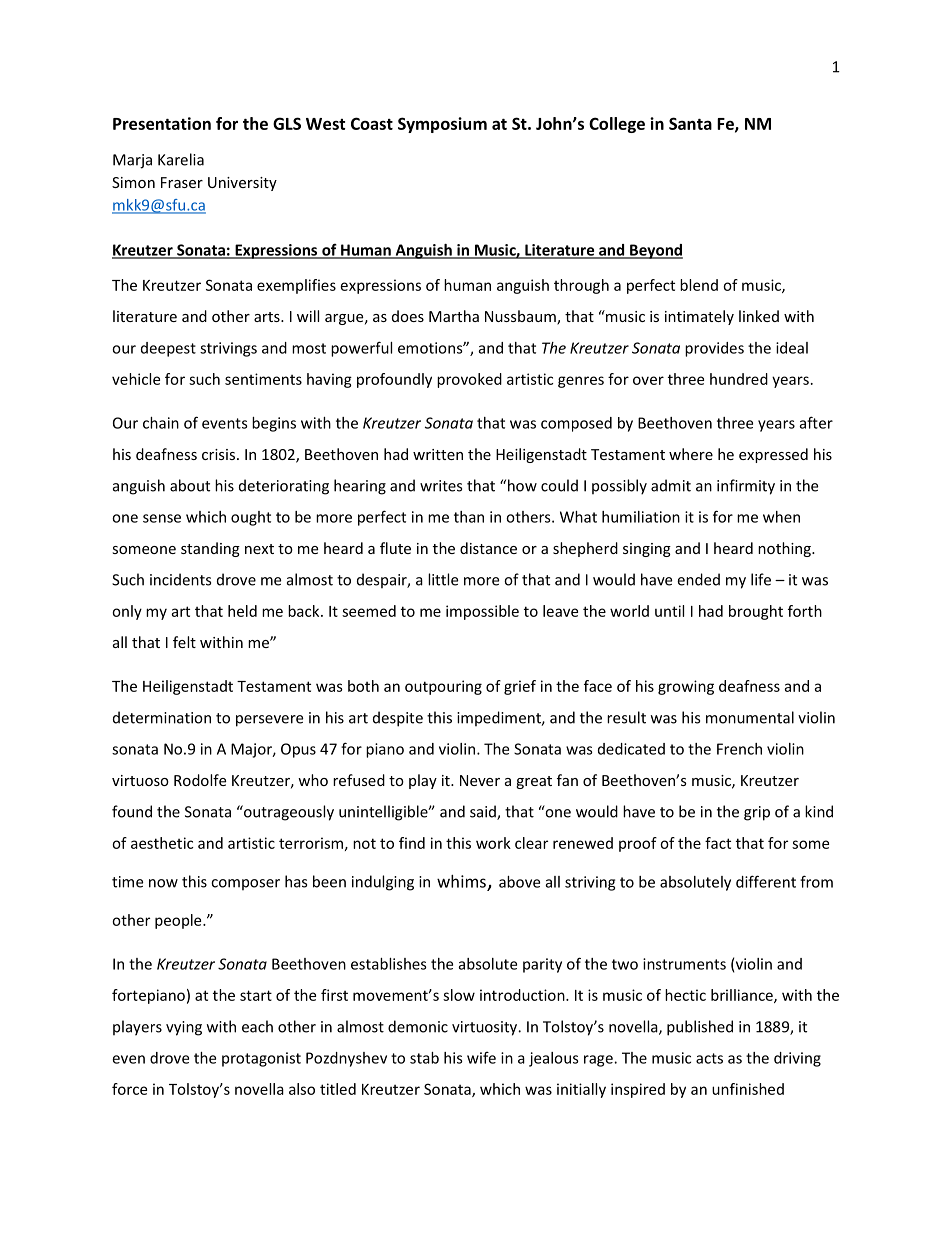  Describe the element at coordinates (773, 455) in the screenshot. I see `expressed` at that location.
